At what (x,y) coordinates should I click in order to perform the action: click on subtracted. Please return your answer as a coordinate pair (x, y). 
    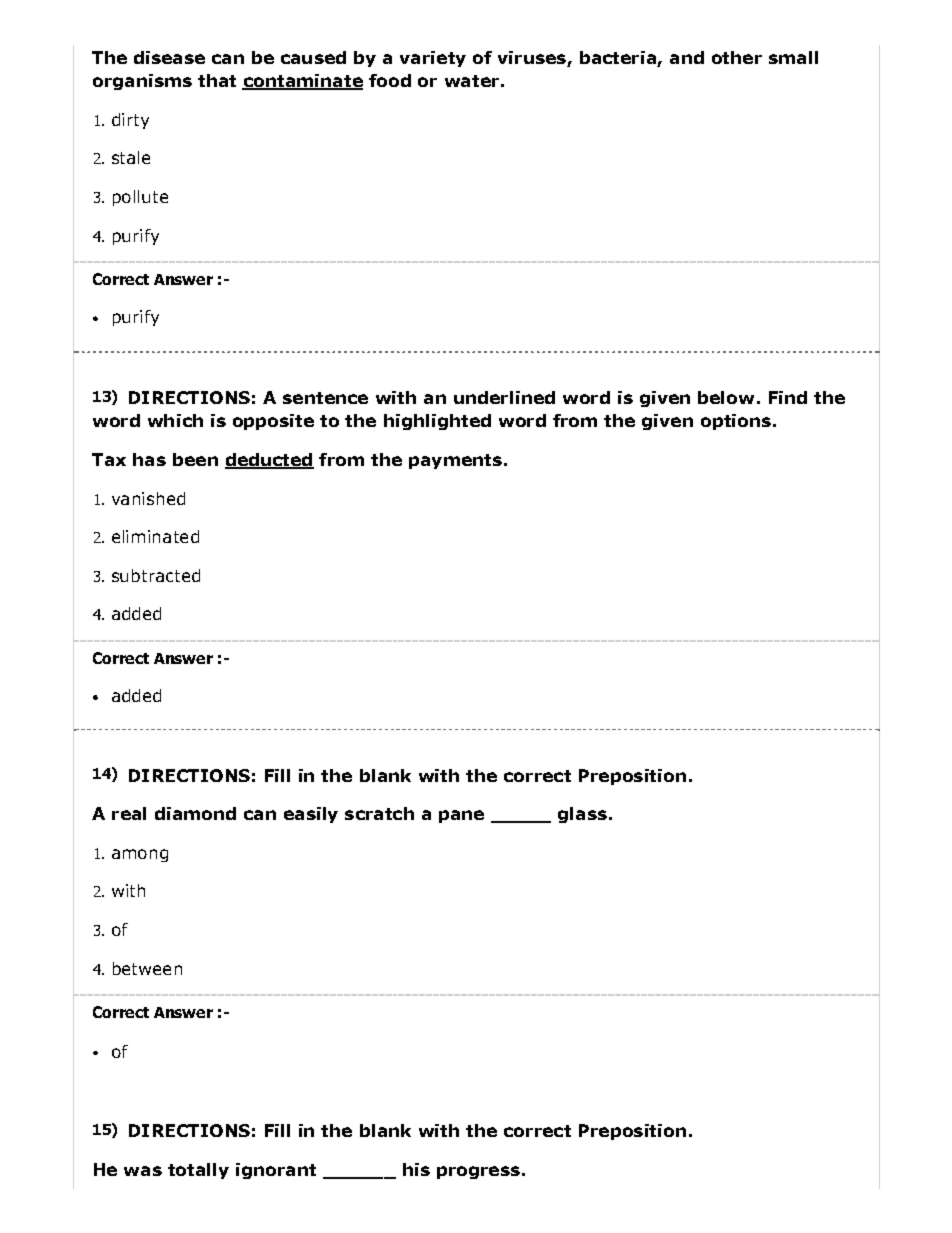
    Looking at the image, I should click on (156, 575).
